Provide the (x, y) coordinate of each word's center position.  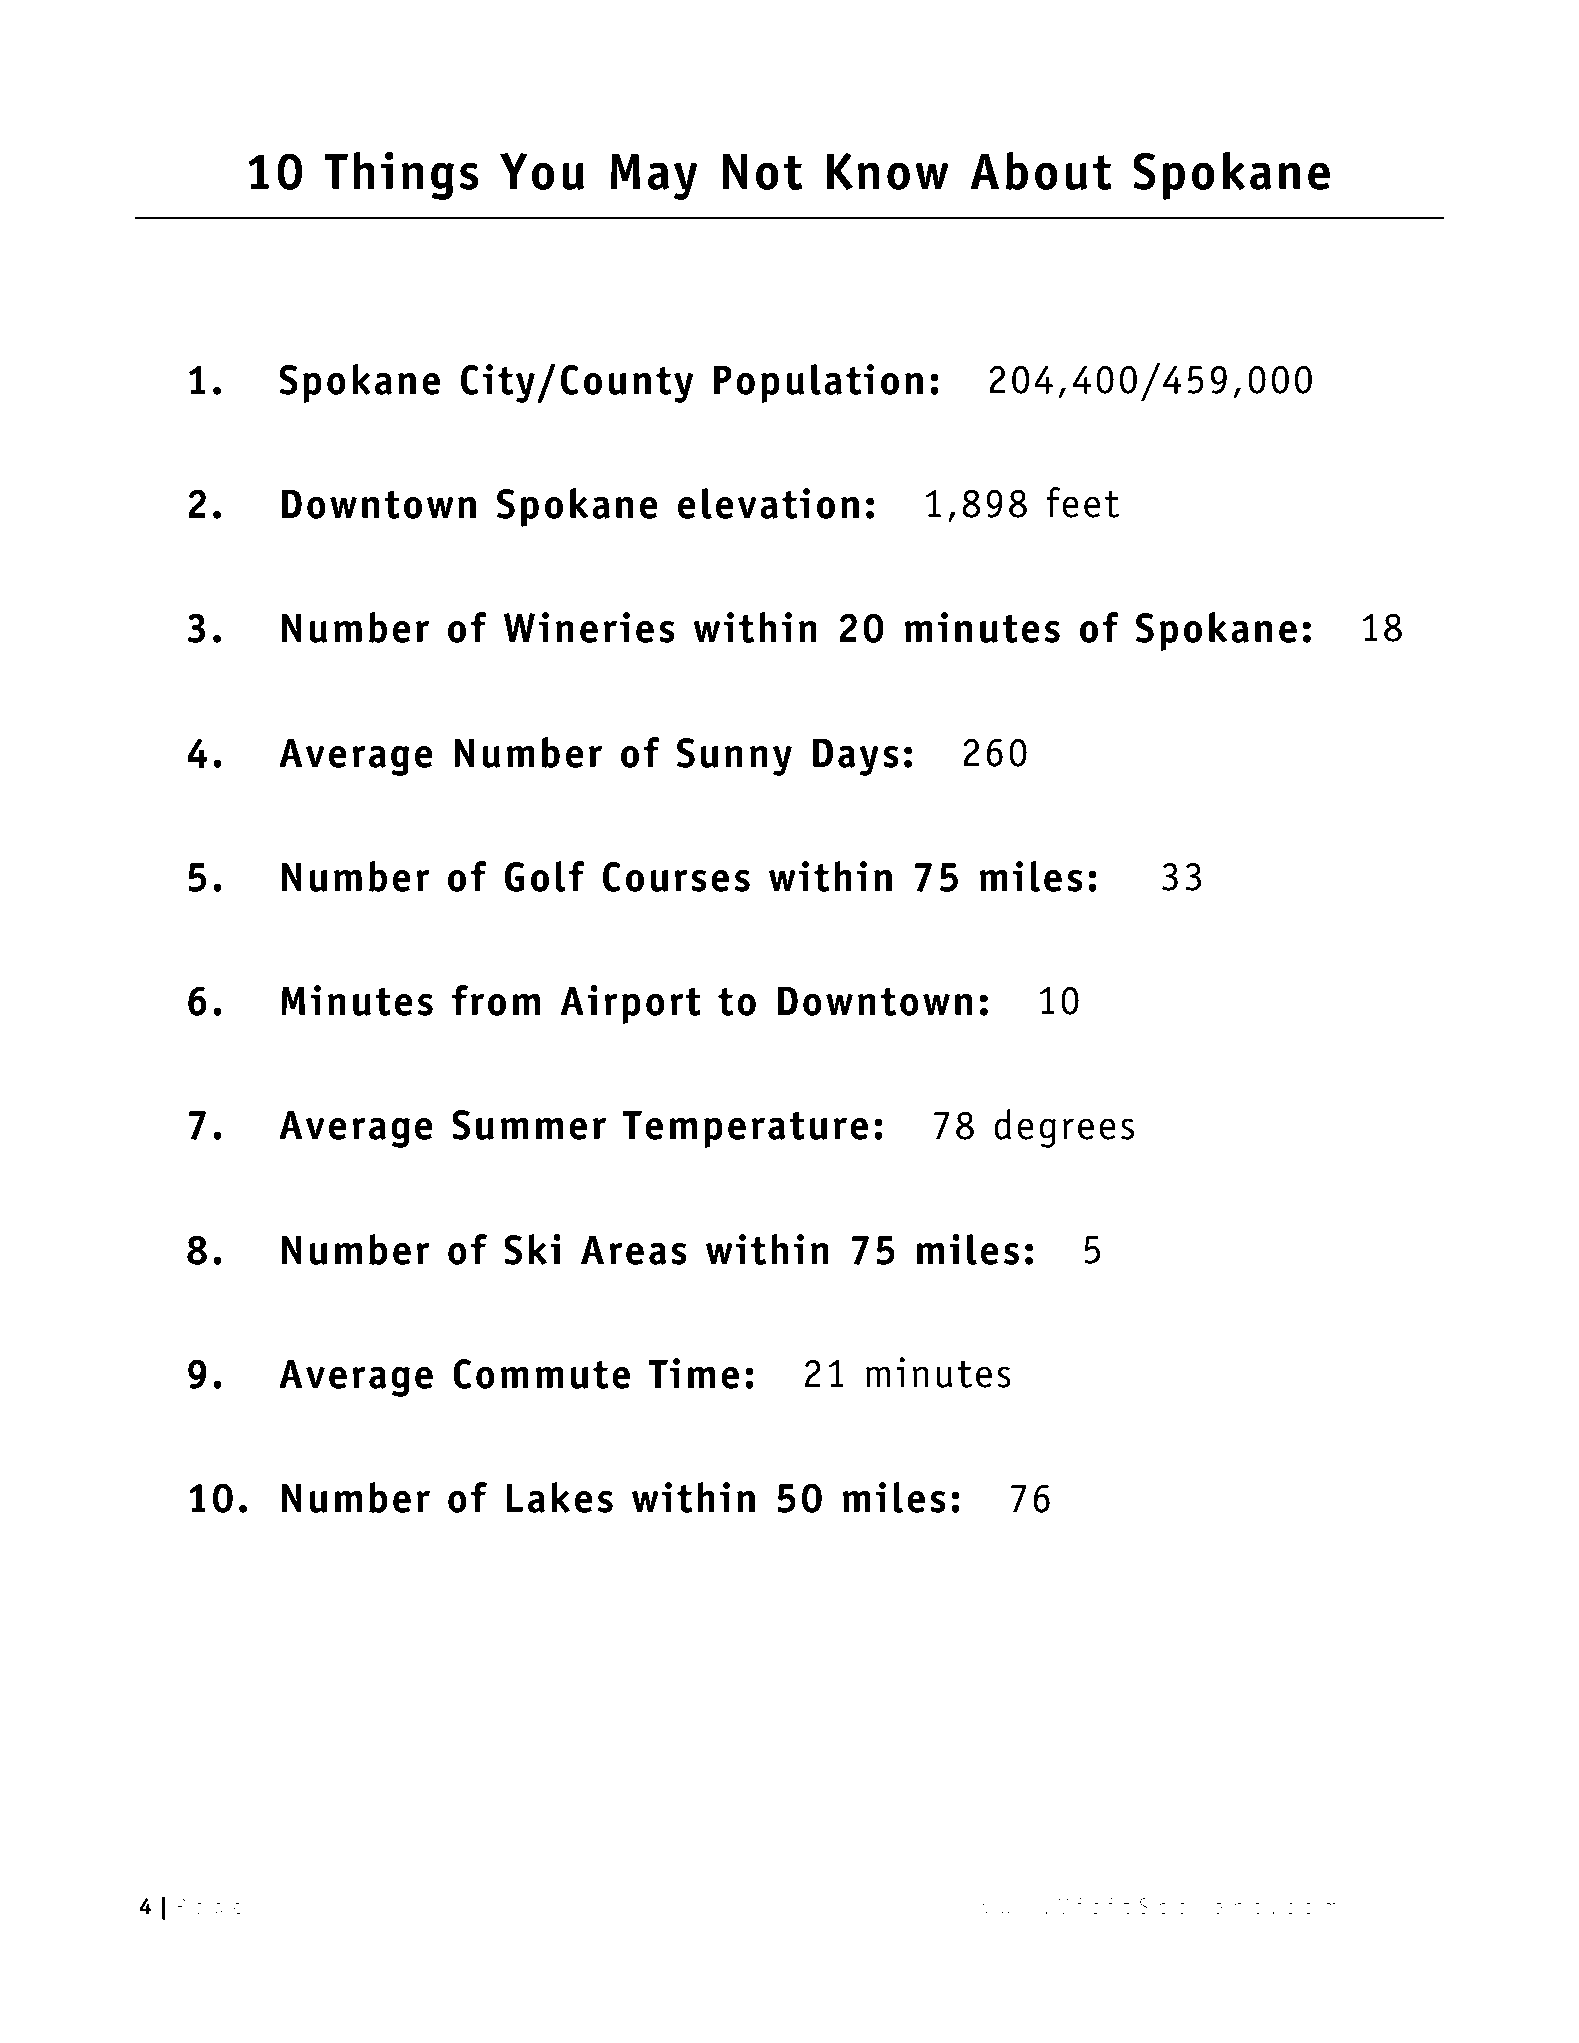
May (654, 176)
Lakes (559, 1497)
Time (694, 1373)
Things (401, 175)
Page (209, 1908)
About (1041, 170)
